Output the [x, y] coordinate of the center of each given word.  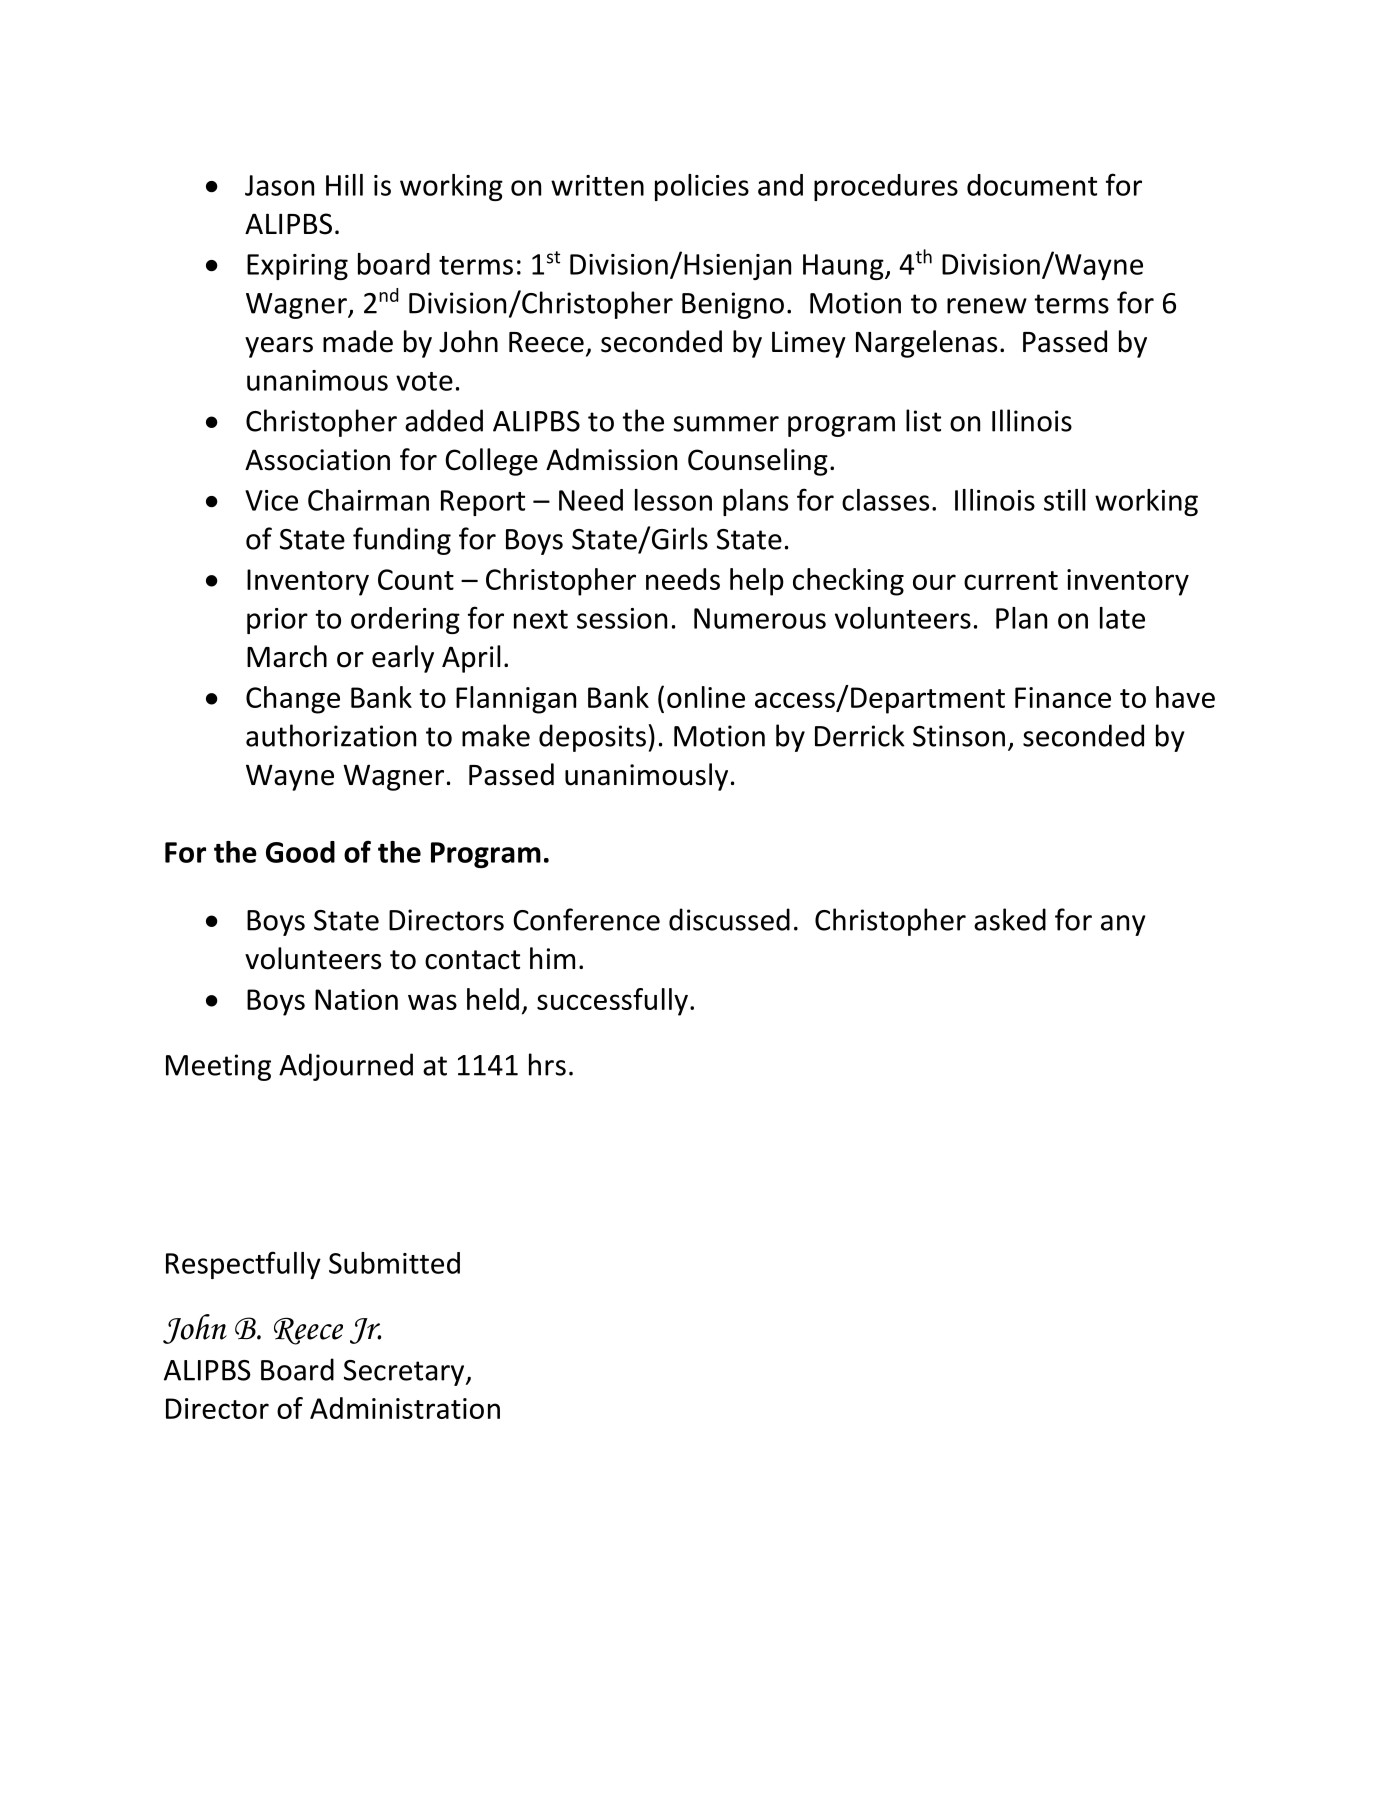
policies [702, 187]
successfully [612, 1002]
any [1123, 925]
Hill [344, 185]
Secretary [405, 1373]
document [1032, 185]
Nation [356, 999]
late [1122, 618]
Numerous [760, 618]
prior [277, 621]
